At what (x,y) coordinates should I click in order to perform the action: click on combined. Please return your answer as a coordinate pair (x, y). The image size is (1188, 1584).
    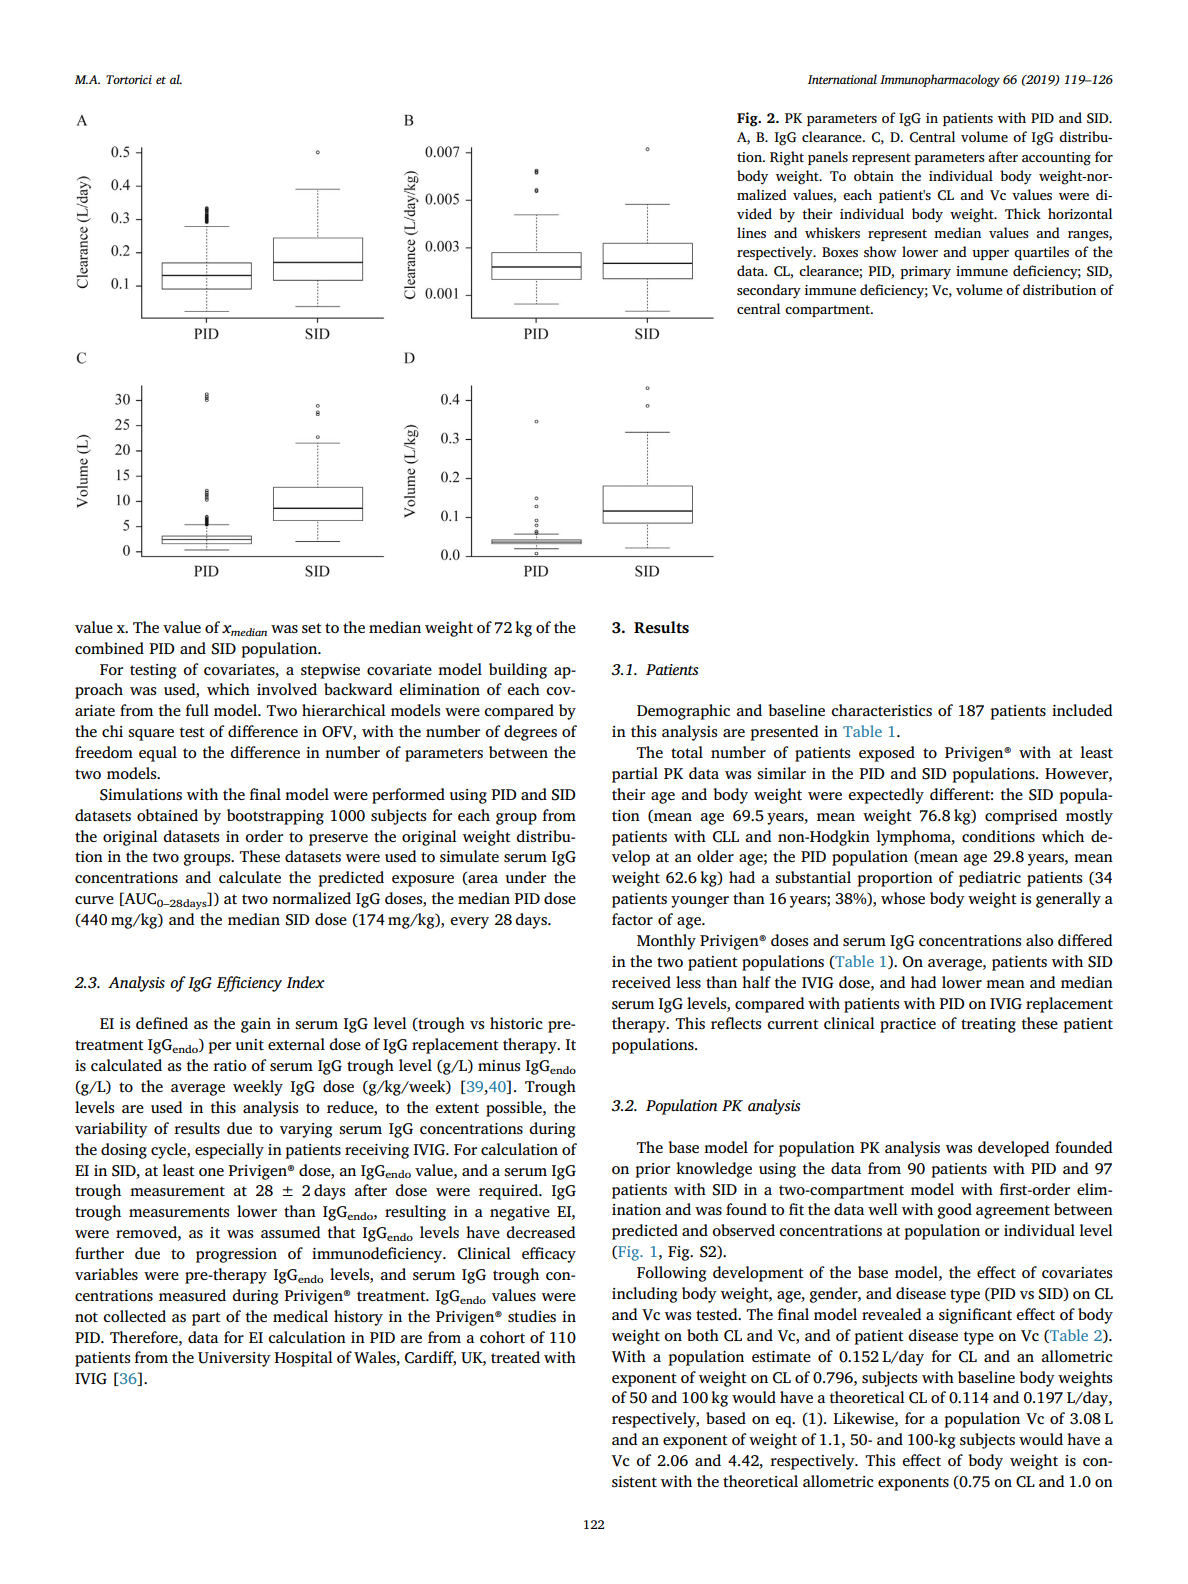
    Looking at the image, I should click on (109, 648).
